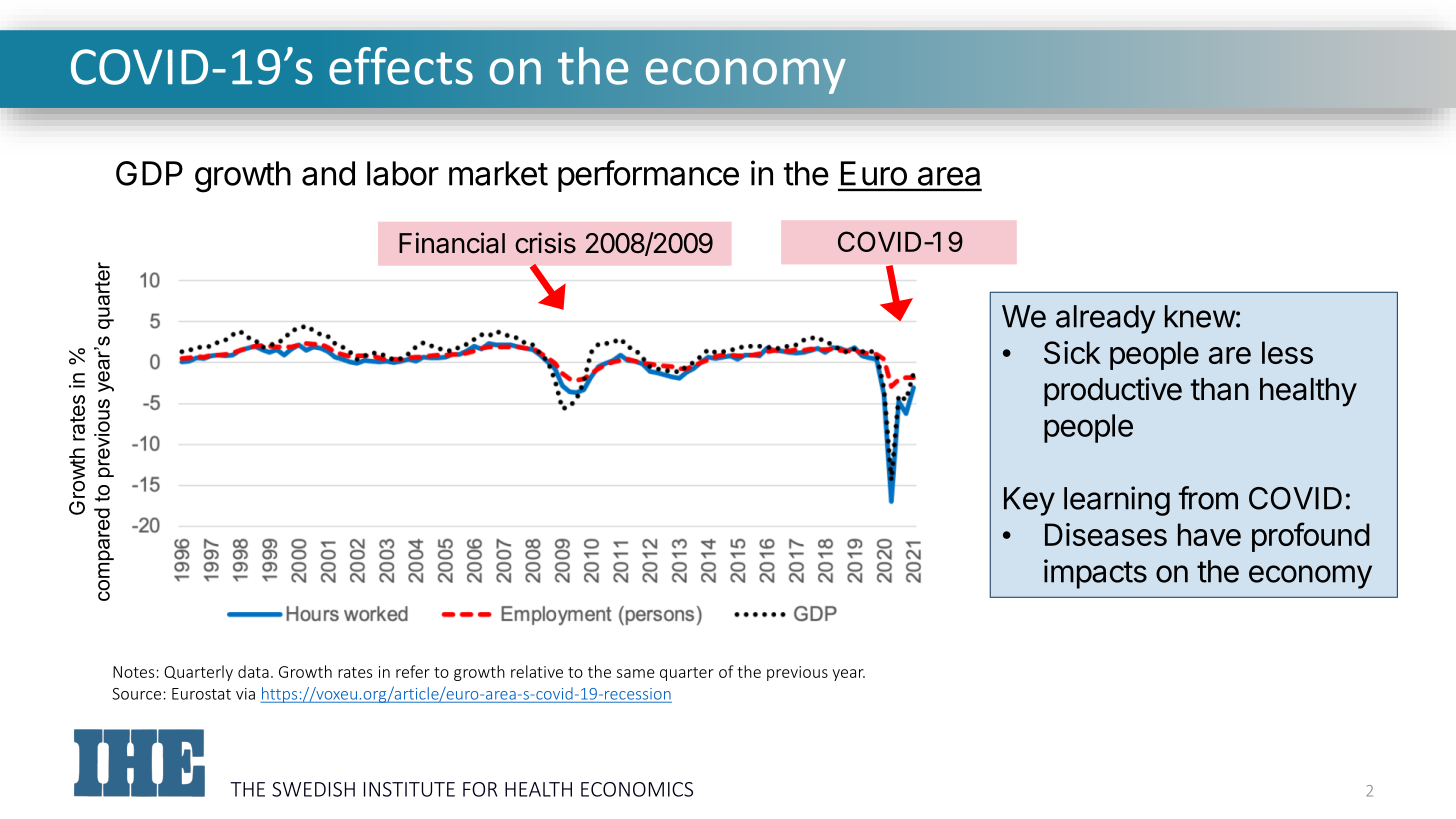 The image size is (1456, 819). What do you see at coordinates (452, 243) in the document?
I see `Financial` at bounding box center [452, 243].
